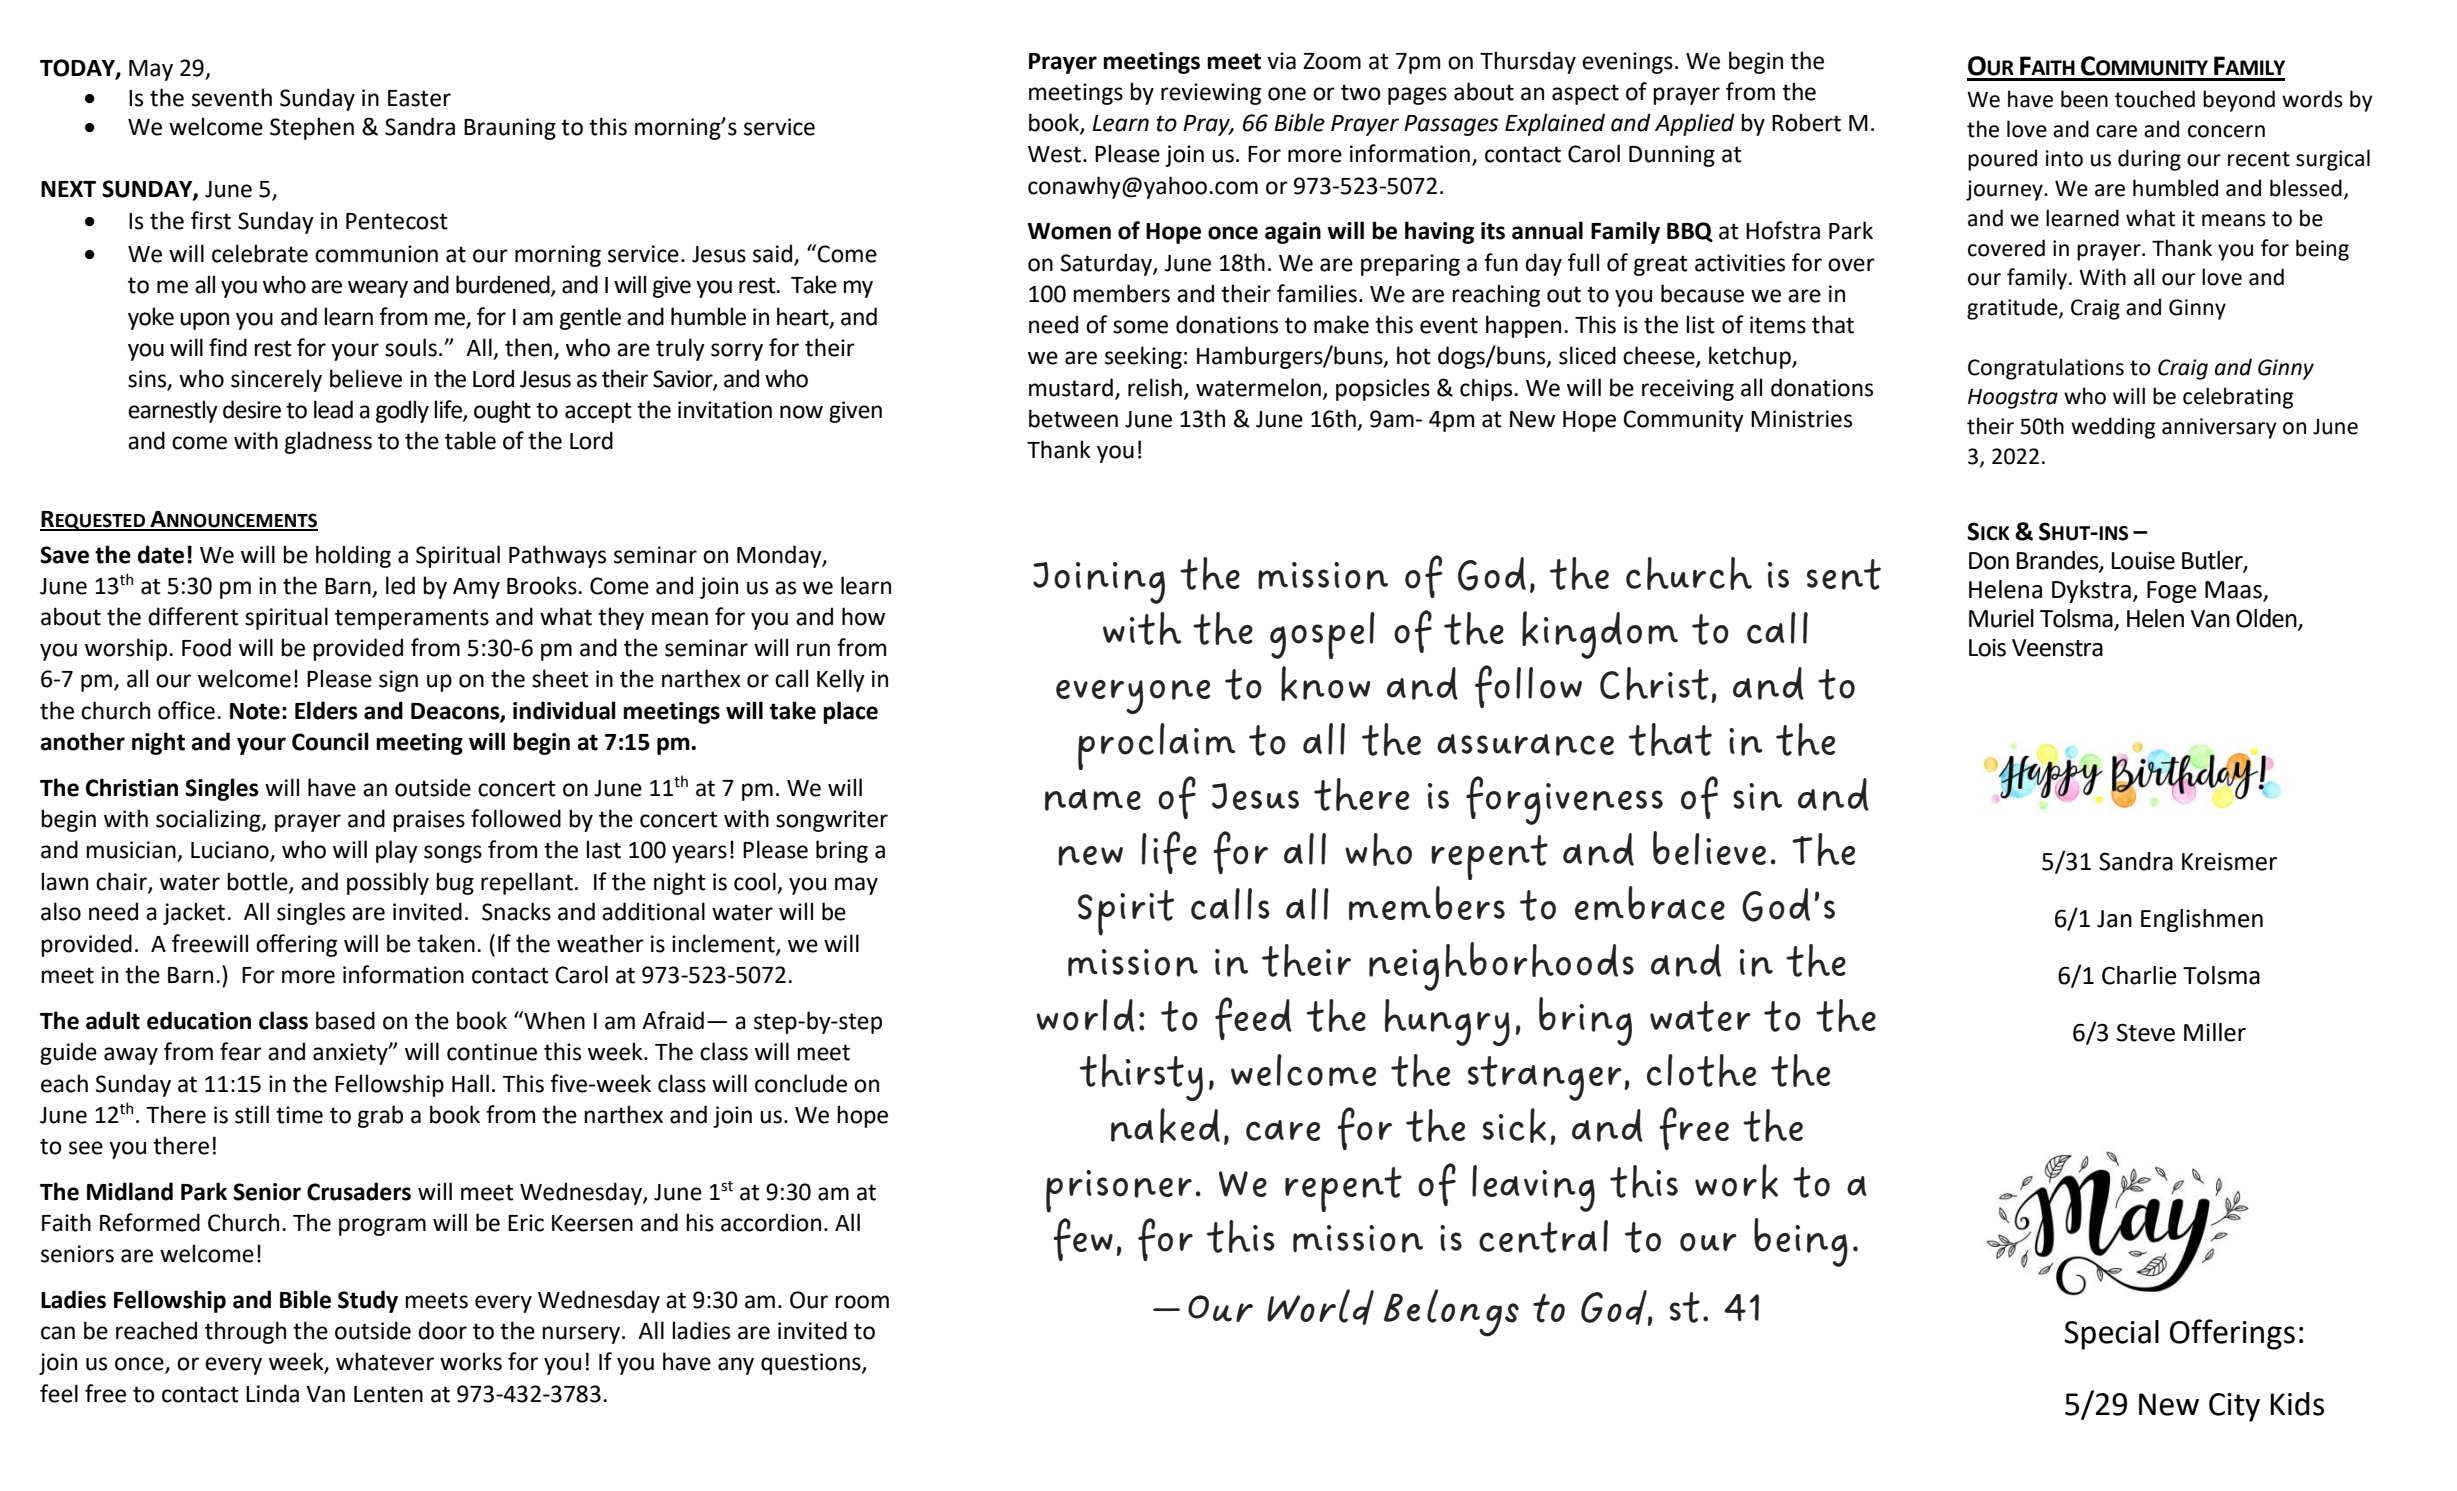  I want to click on proclaim, so click(1156, 746).
